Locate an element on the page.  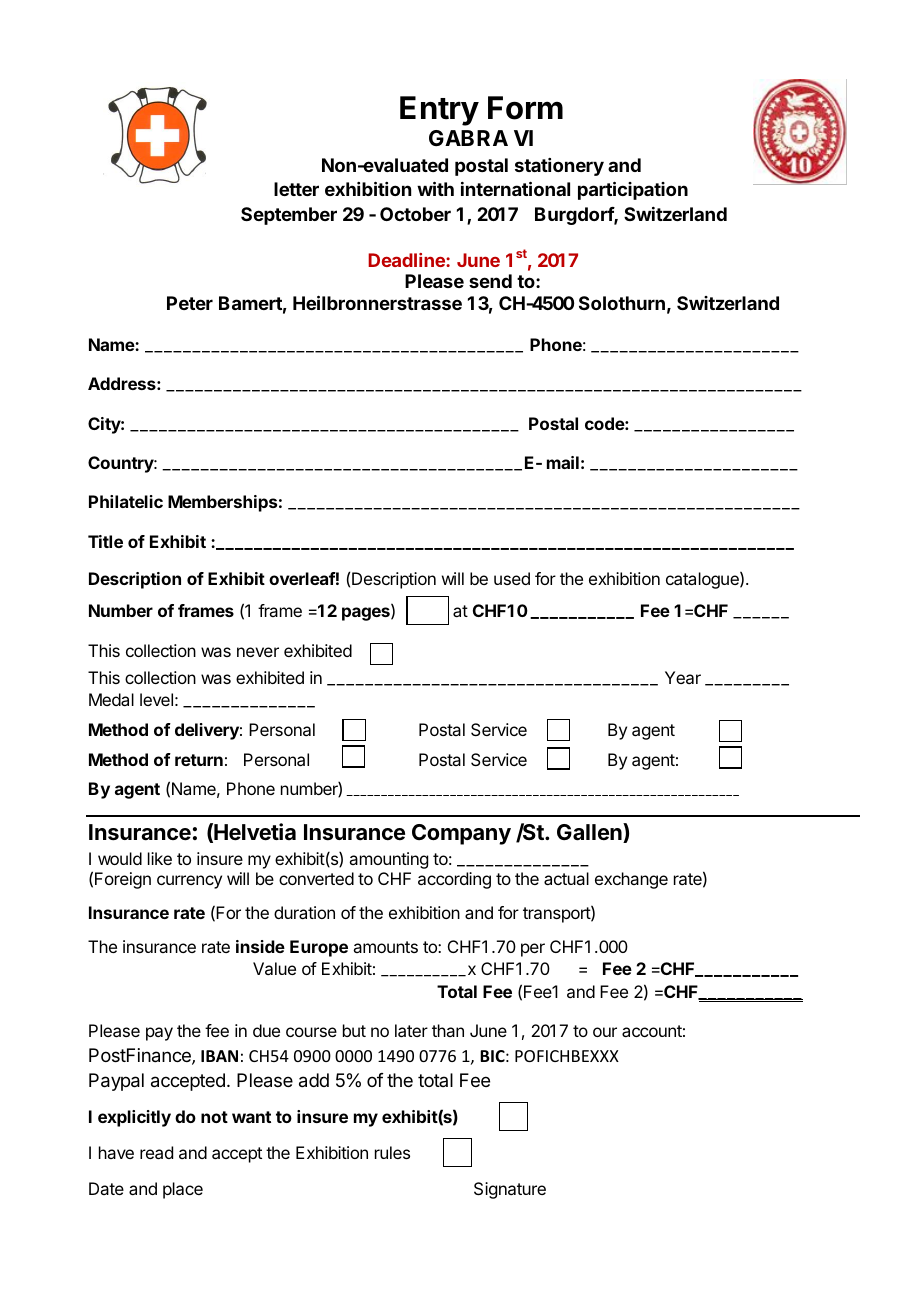
participation is located at coordinates (633, 190).
